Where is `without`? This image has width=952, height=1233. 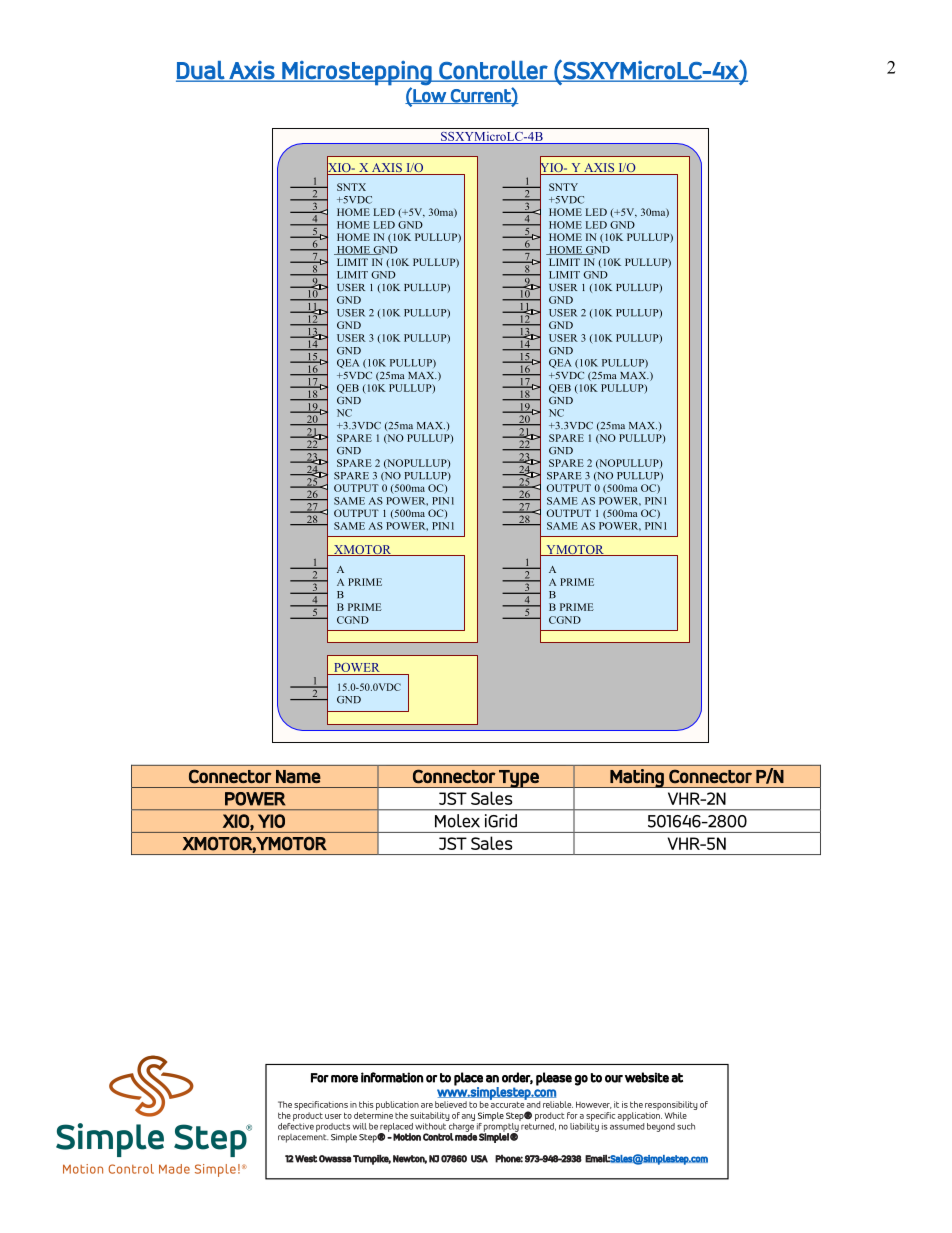
without is located at coordinates (431, 1125).
